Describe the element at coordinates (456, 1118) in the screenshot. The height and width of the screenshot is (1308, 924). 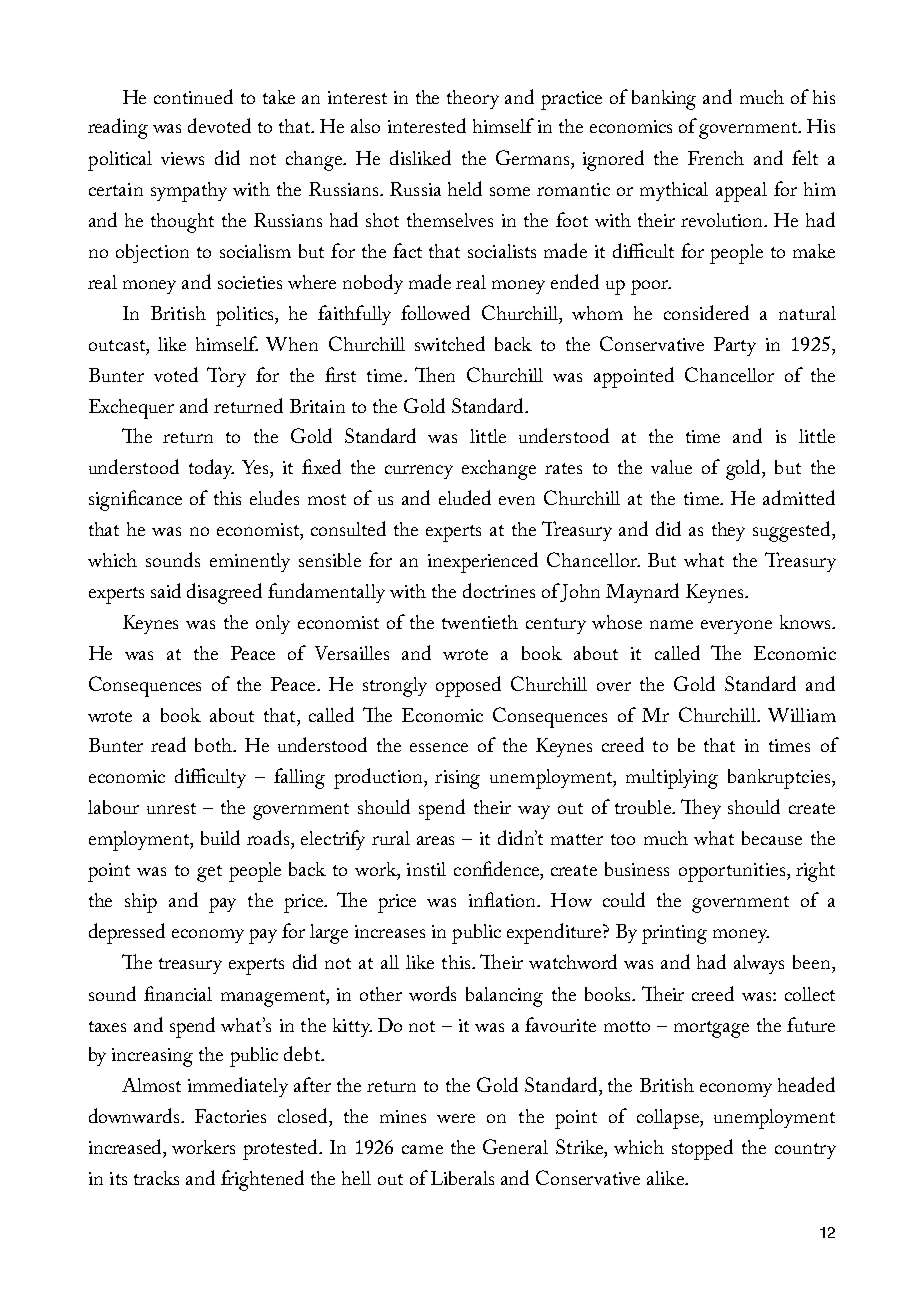
I see `were` at that location.
